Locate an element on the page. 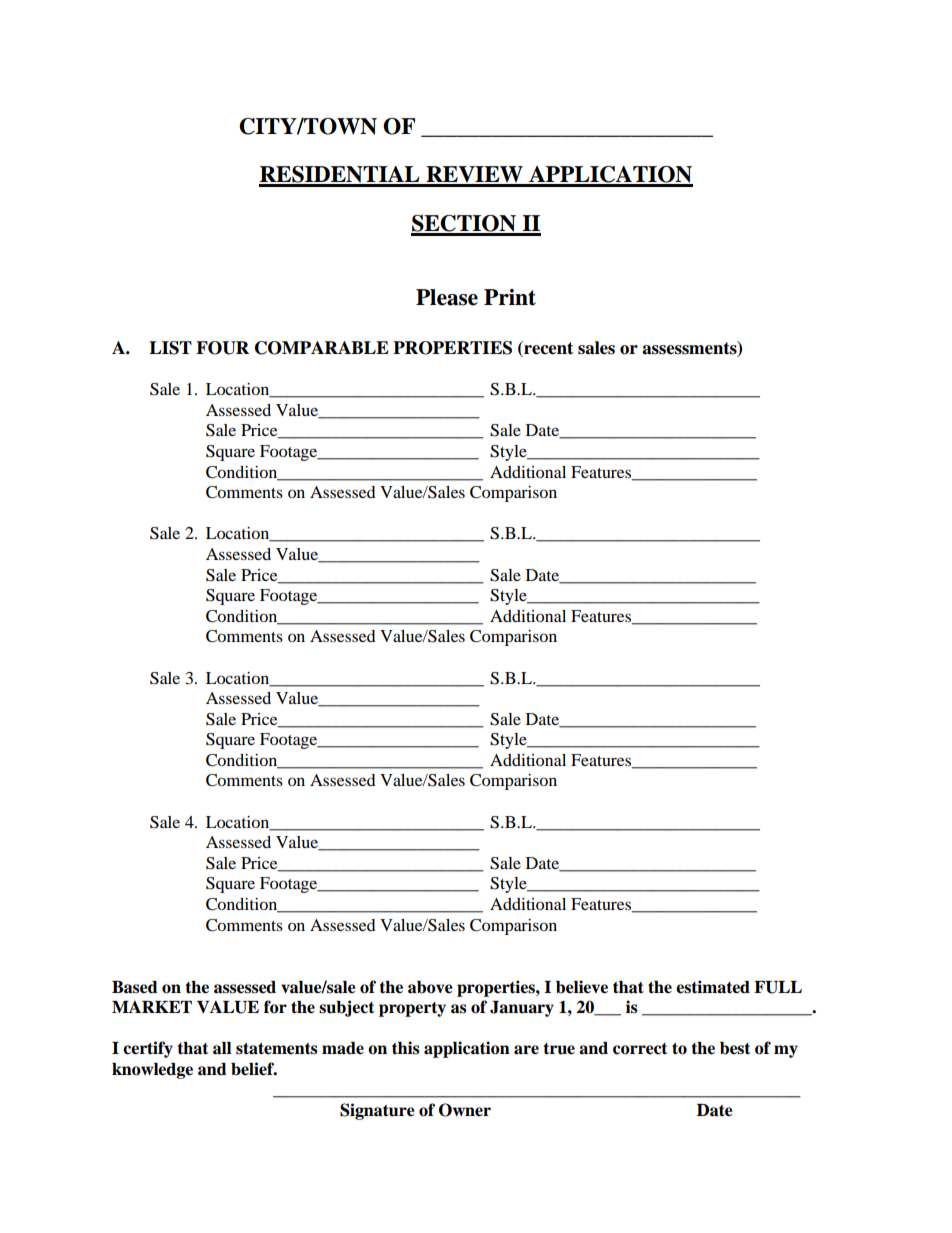 Image resolution: width=952 pixels, height=1233 pixels. FULL is located at coordinates (778, 987).
